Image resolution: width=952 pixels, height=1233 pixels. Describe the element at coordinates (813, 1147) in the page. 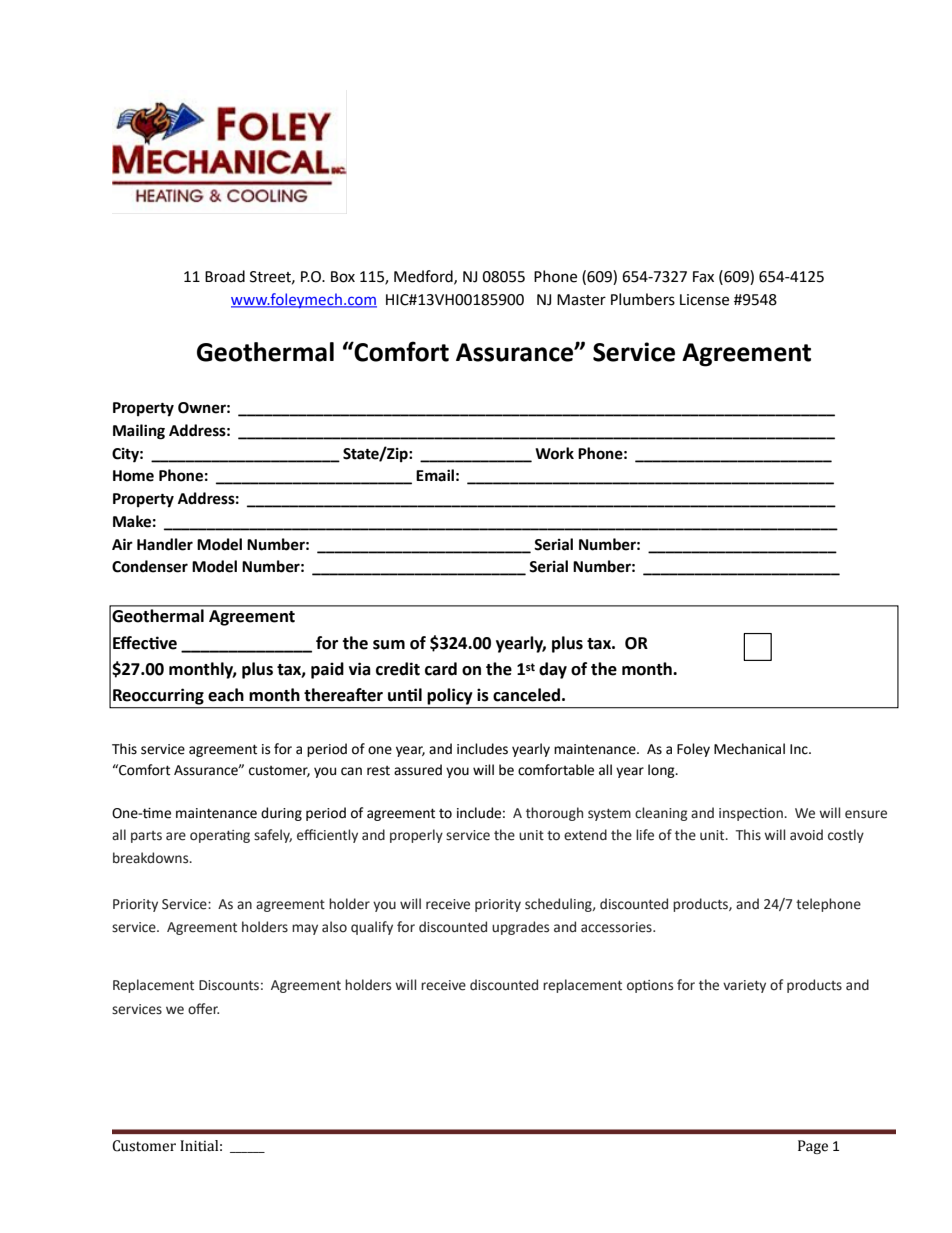

I see `Page` at that location.
